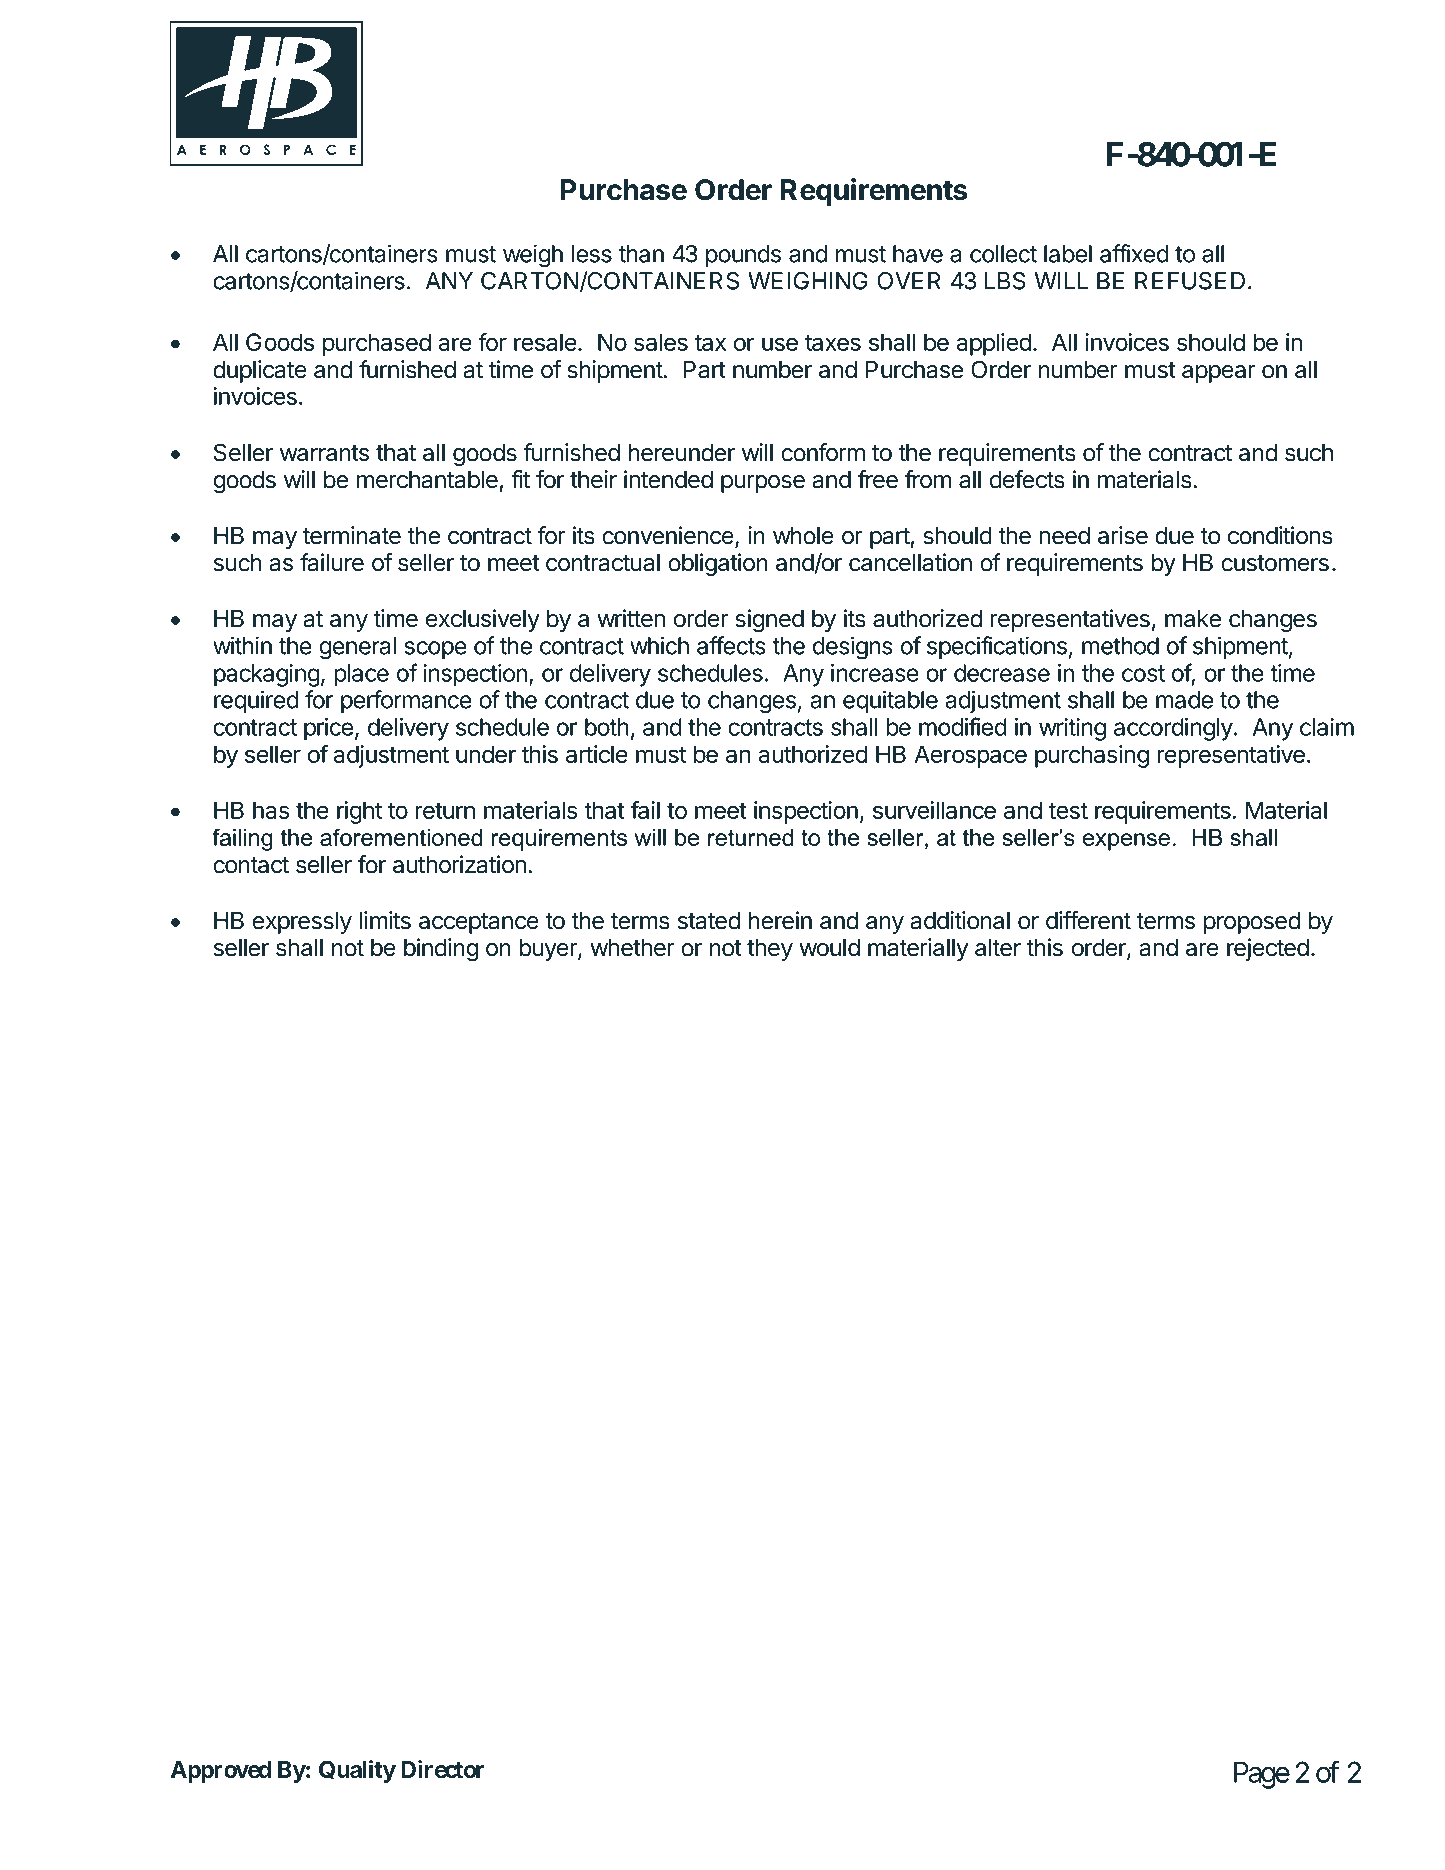  I want to click on duplicate, so click(260, 371).
